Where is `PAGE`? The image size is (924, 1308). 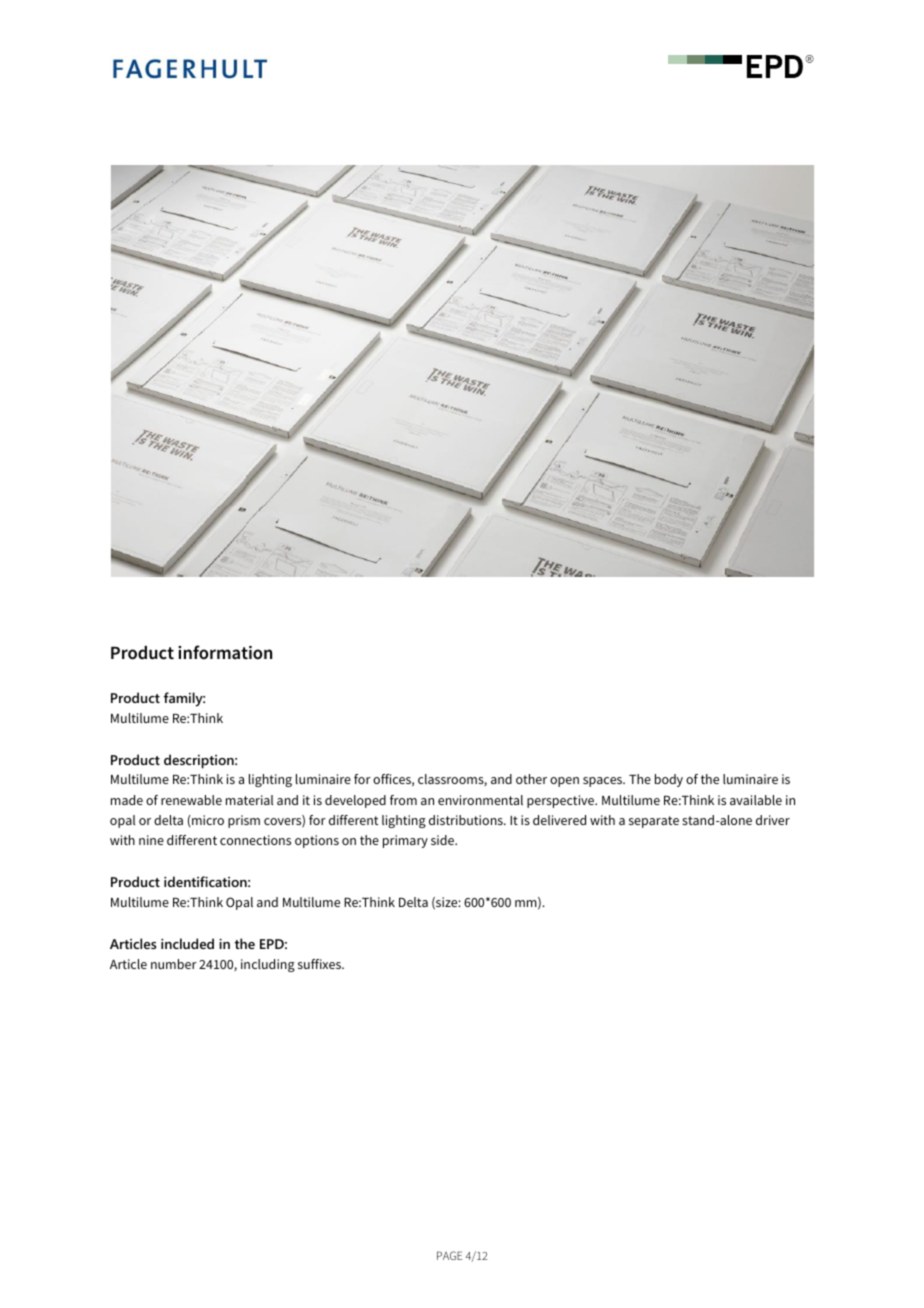 PAGE is located at coordinates (449, 1255).
